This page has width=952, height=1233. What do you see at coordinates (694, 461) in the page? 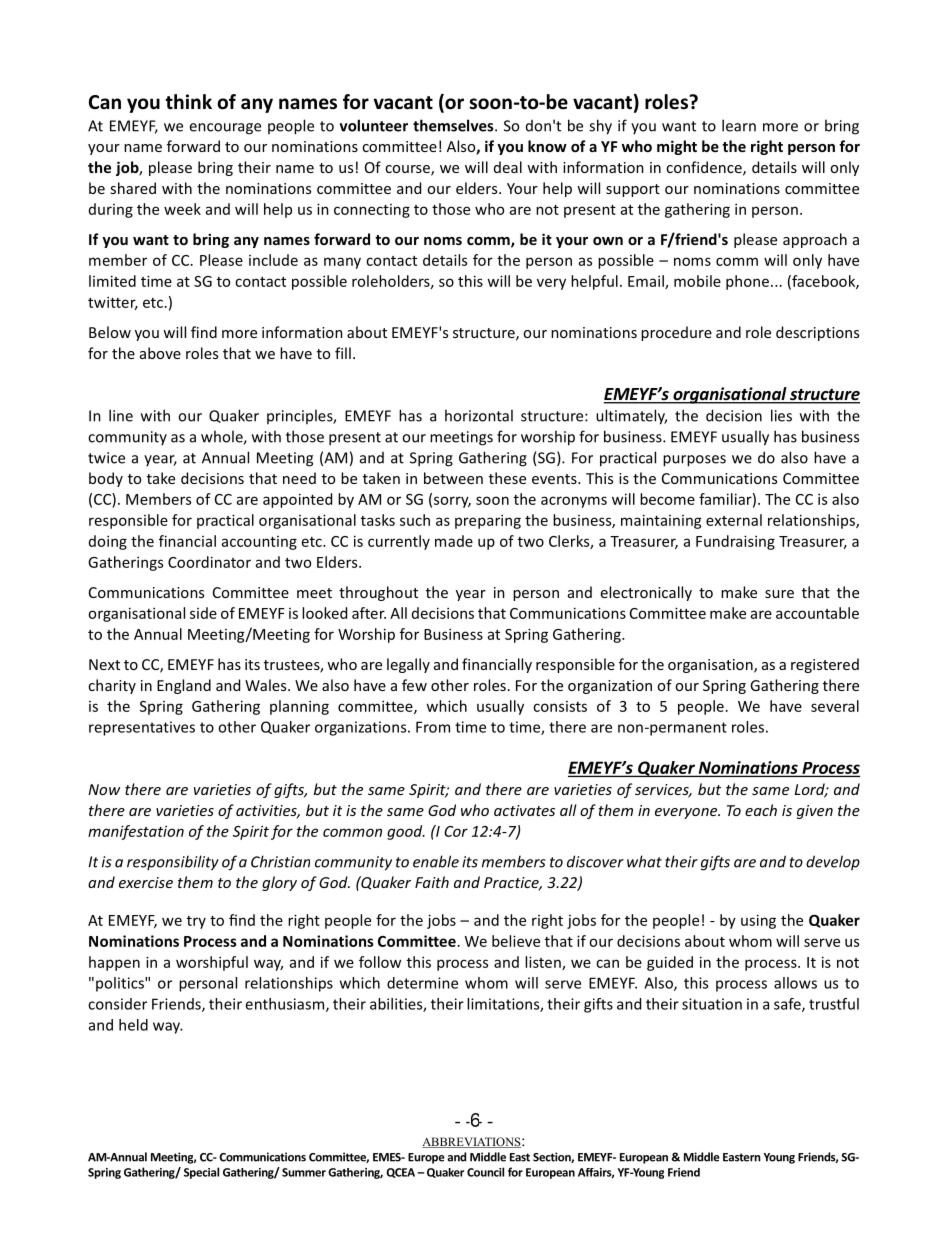
I see `purposes` at bounding box center [694, 461].
